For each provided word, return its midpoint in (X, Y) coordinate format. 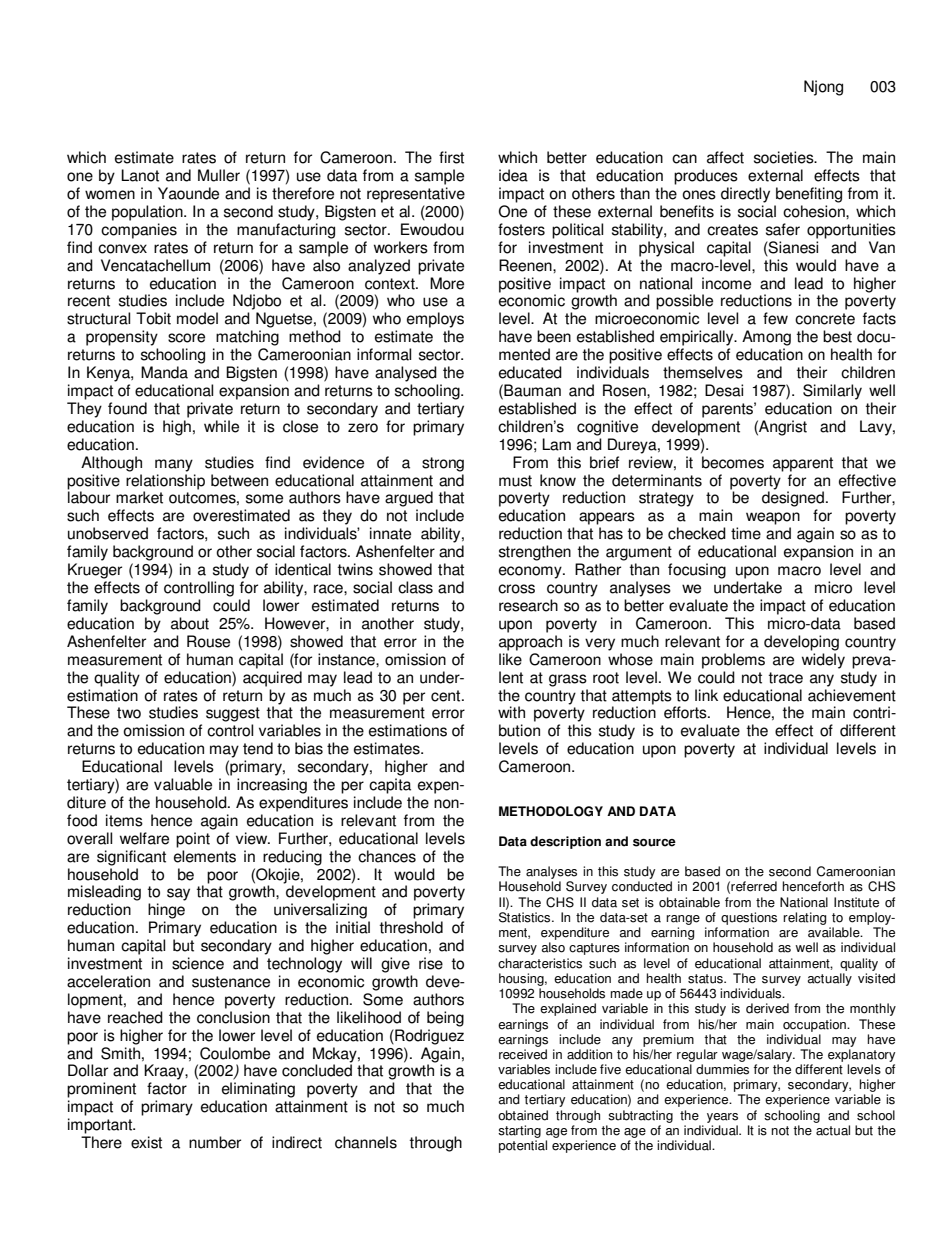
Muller (219, 175)
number (215, 1142)
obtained (523, 1115)
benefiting (809, 195)
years (722, 1118)
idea (513, 175)
